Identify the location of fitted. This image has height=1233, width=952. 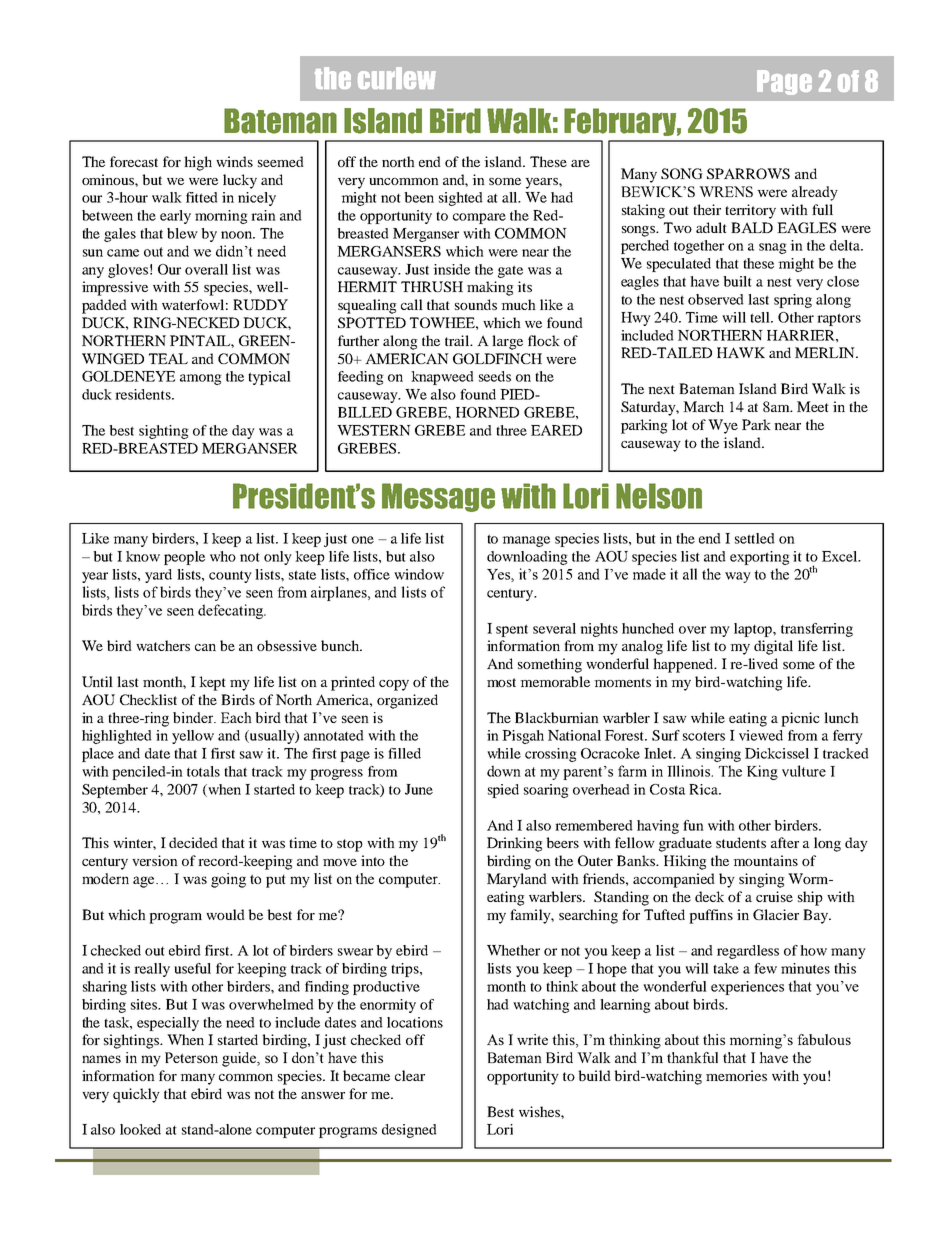
(202, 197).
